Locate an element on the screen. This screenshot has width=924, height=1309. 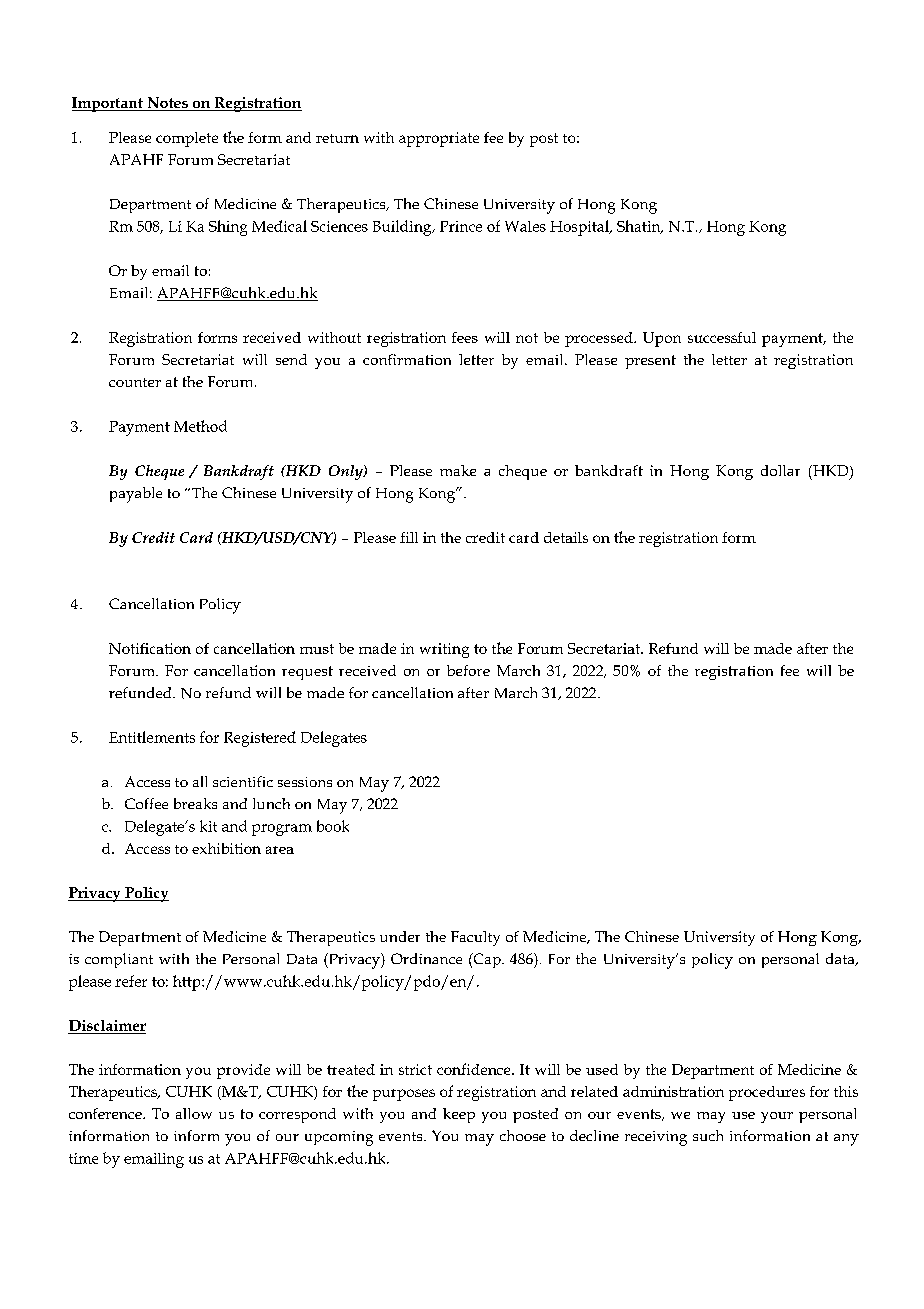
allow is located at coordinates (194, 1113).
